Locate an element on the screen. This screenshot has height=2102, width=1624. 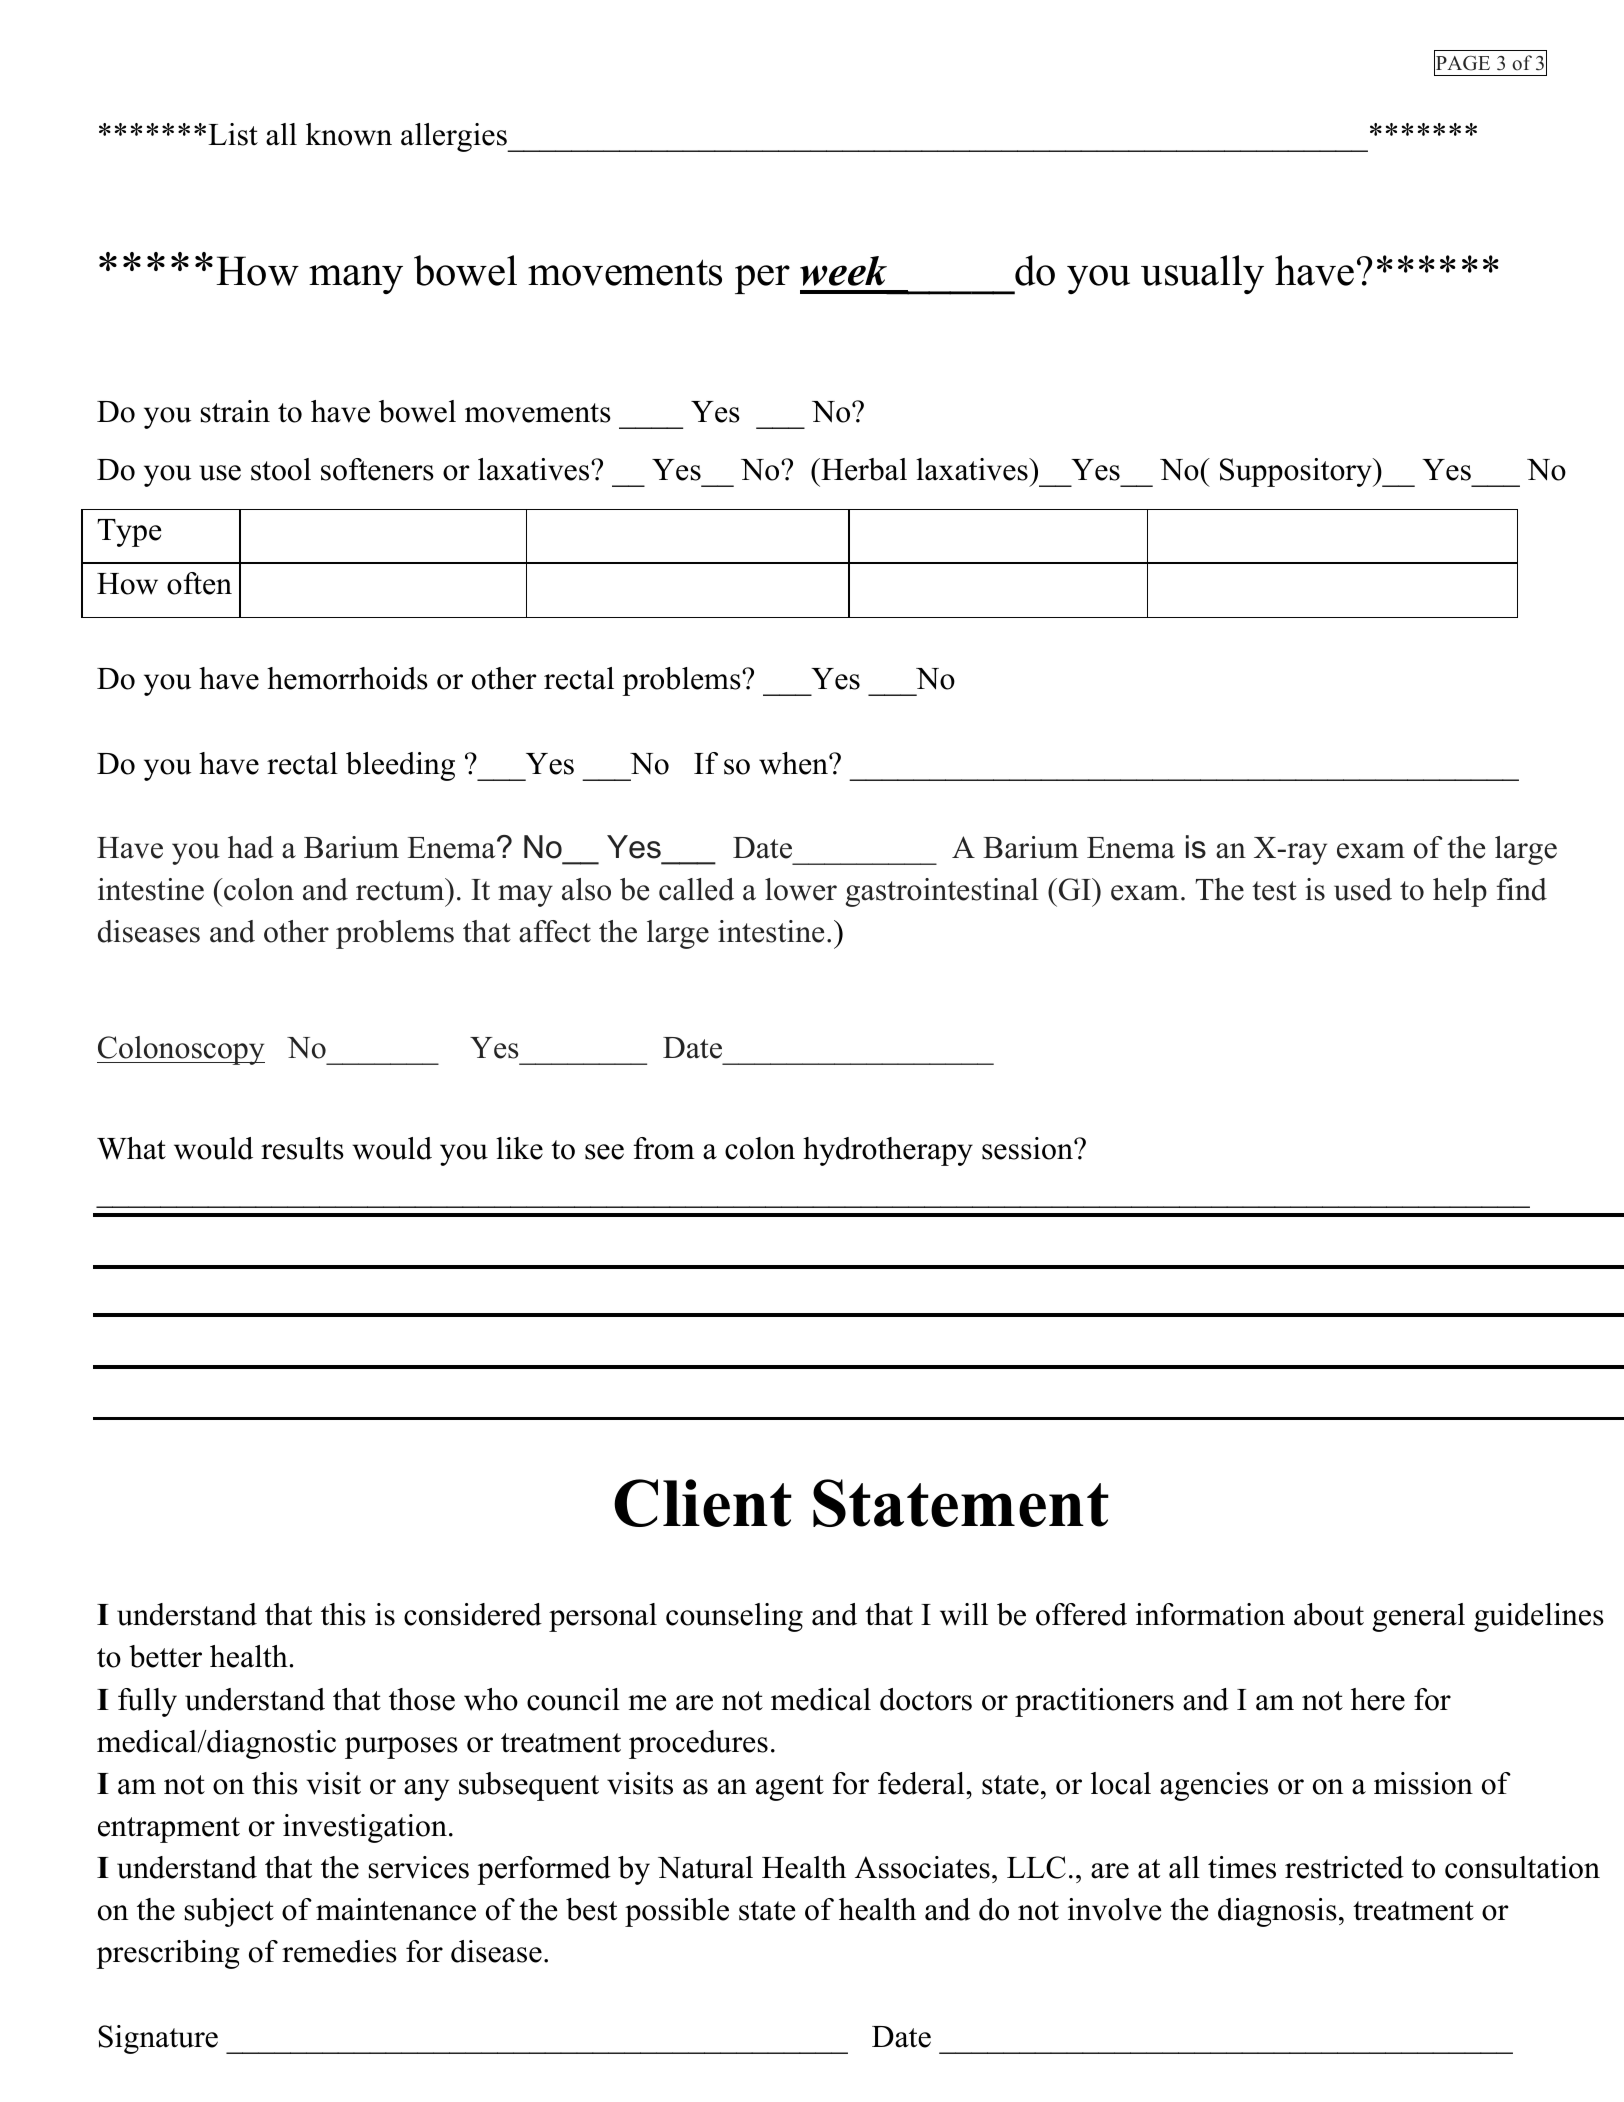
Associates is located at coordinates (922, 1867).
